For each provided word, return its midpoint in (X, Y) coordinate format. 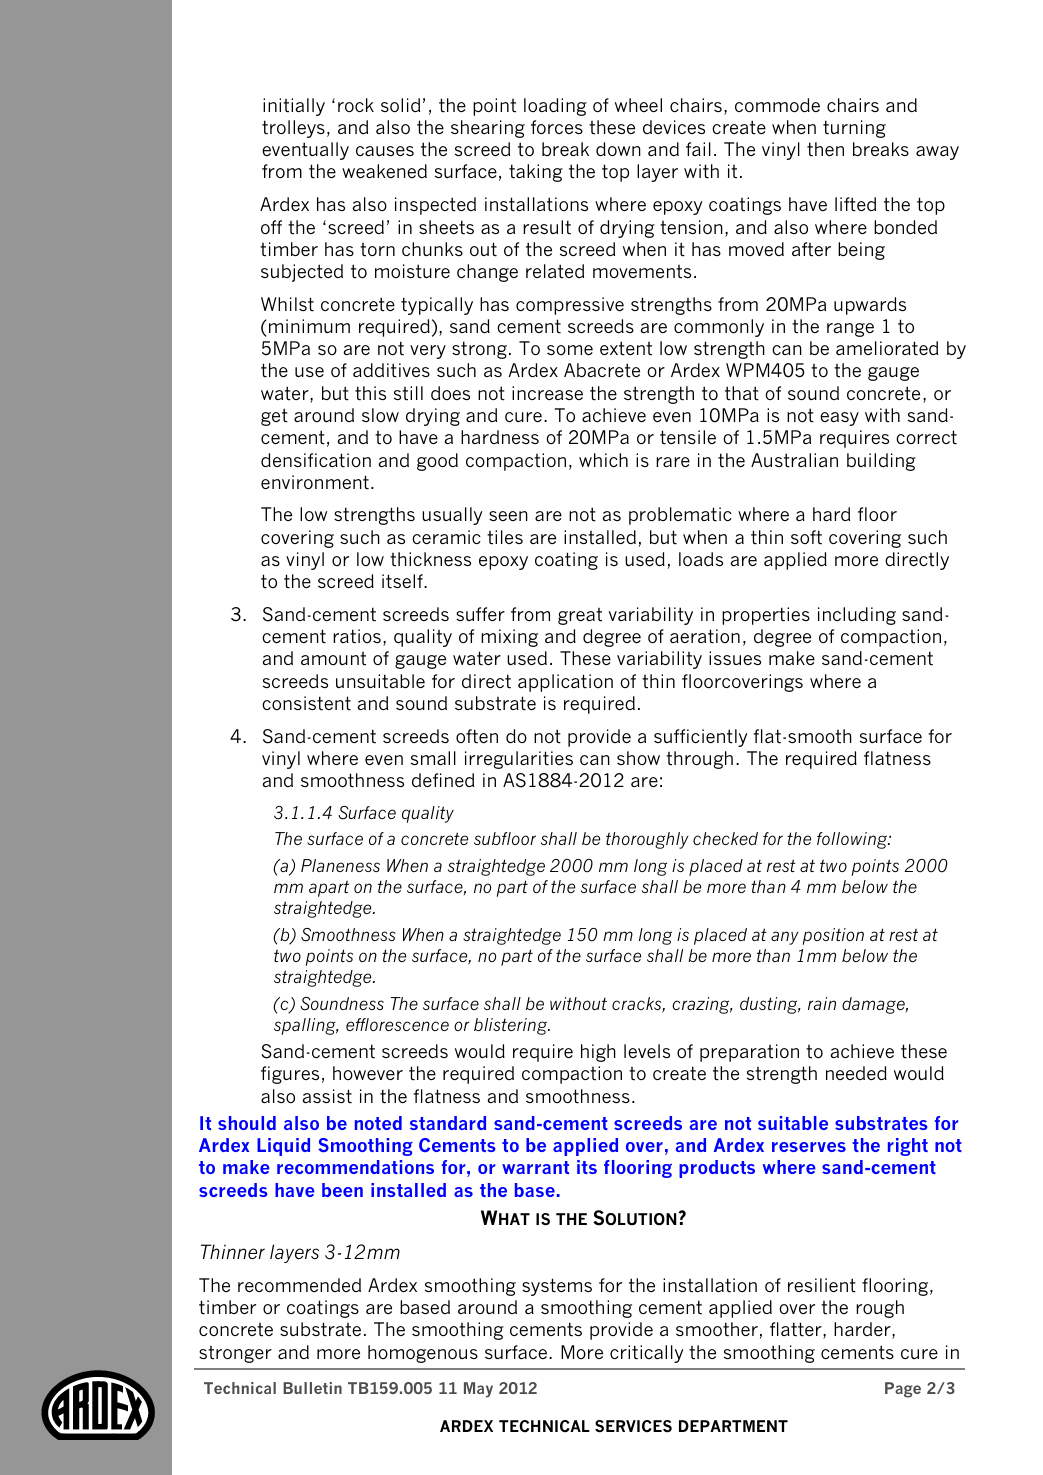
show (638, 758)
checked (725, 838)
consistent (306, 703)
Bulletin (312, 1388)
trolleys (293, 129)
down (618, 149)
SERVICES (633, 1426)
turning (854, 129)
